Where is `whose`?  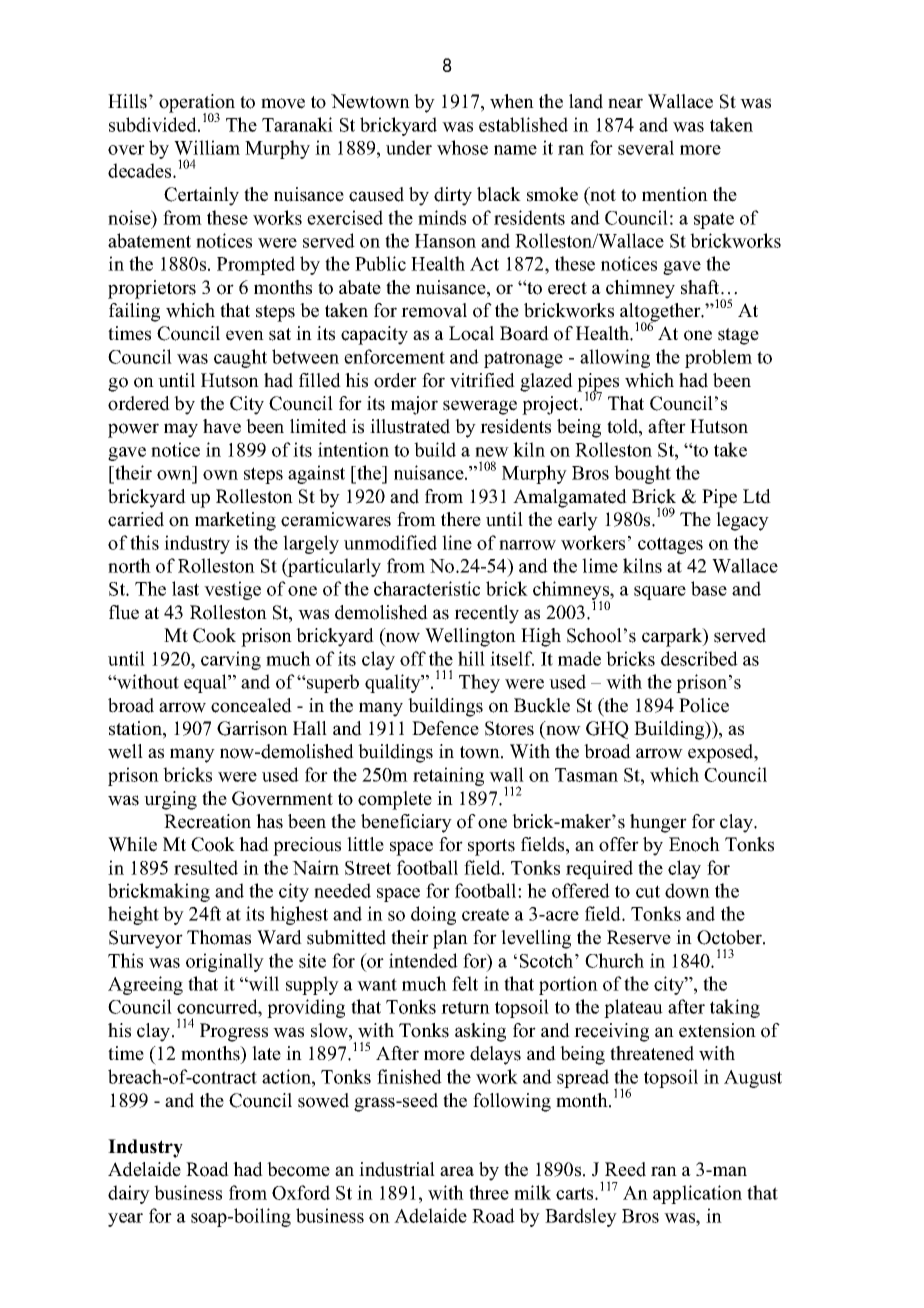 whose is located at coordinates (462, 147).
